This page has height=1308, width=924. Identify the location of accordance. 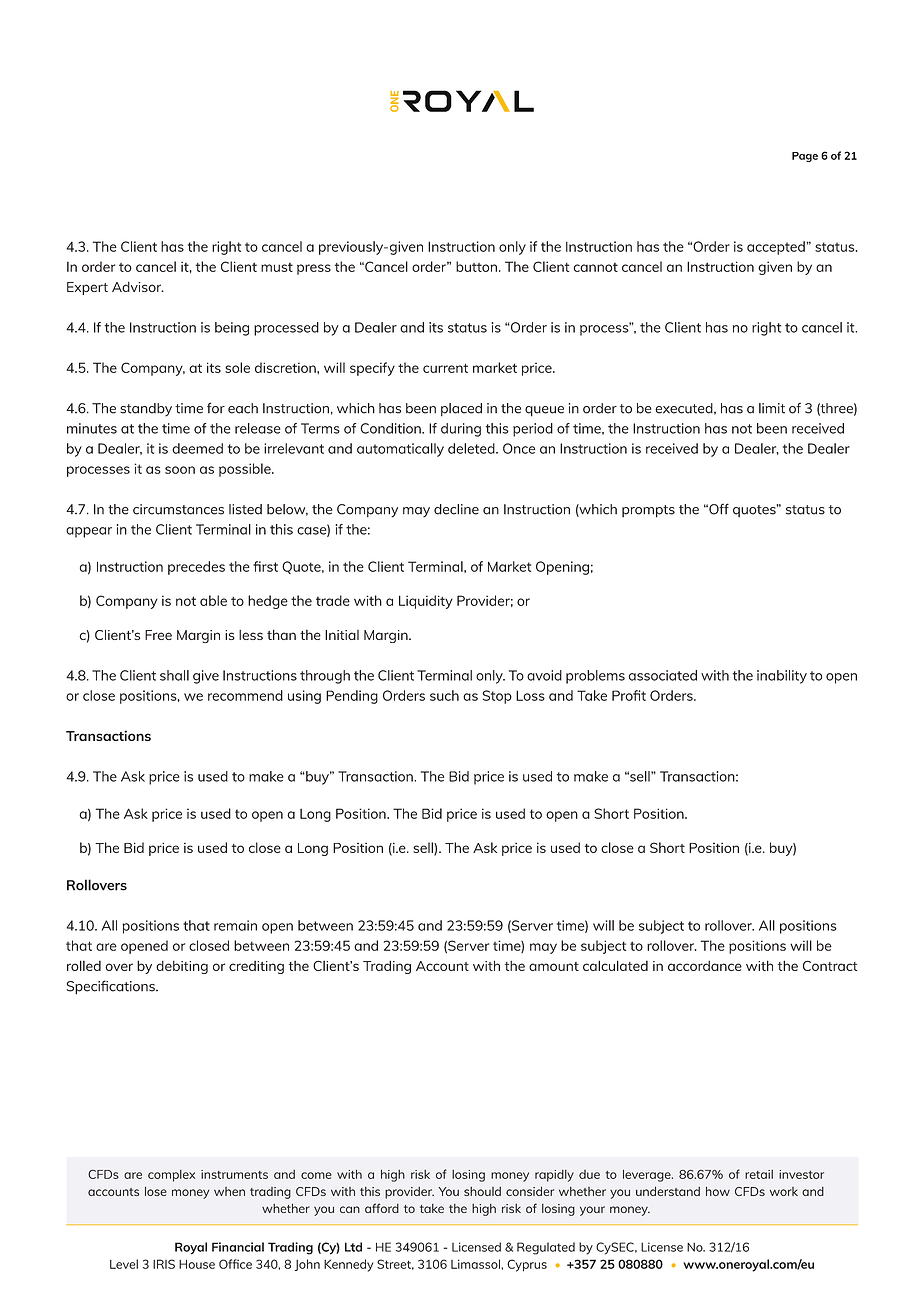
(705, 966).
